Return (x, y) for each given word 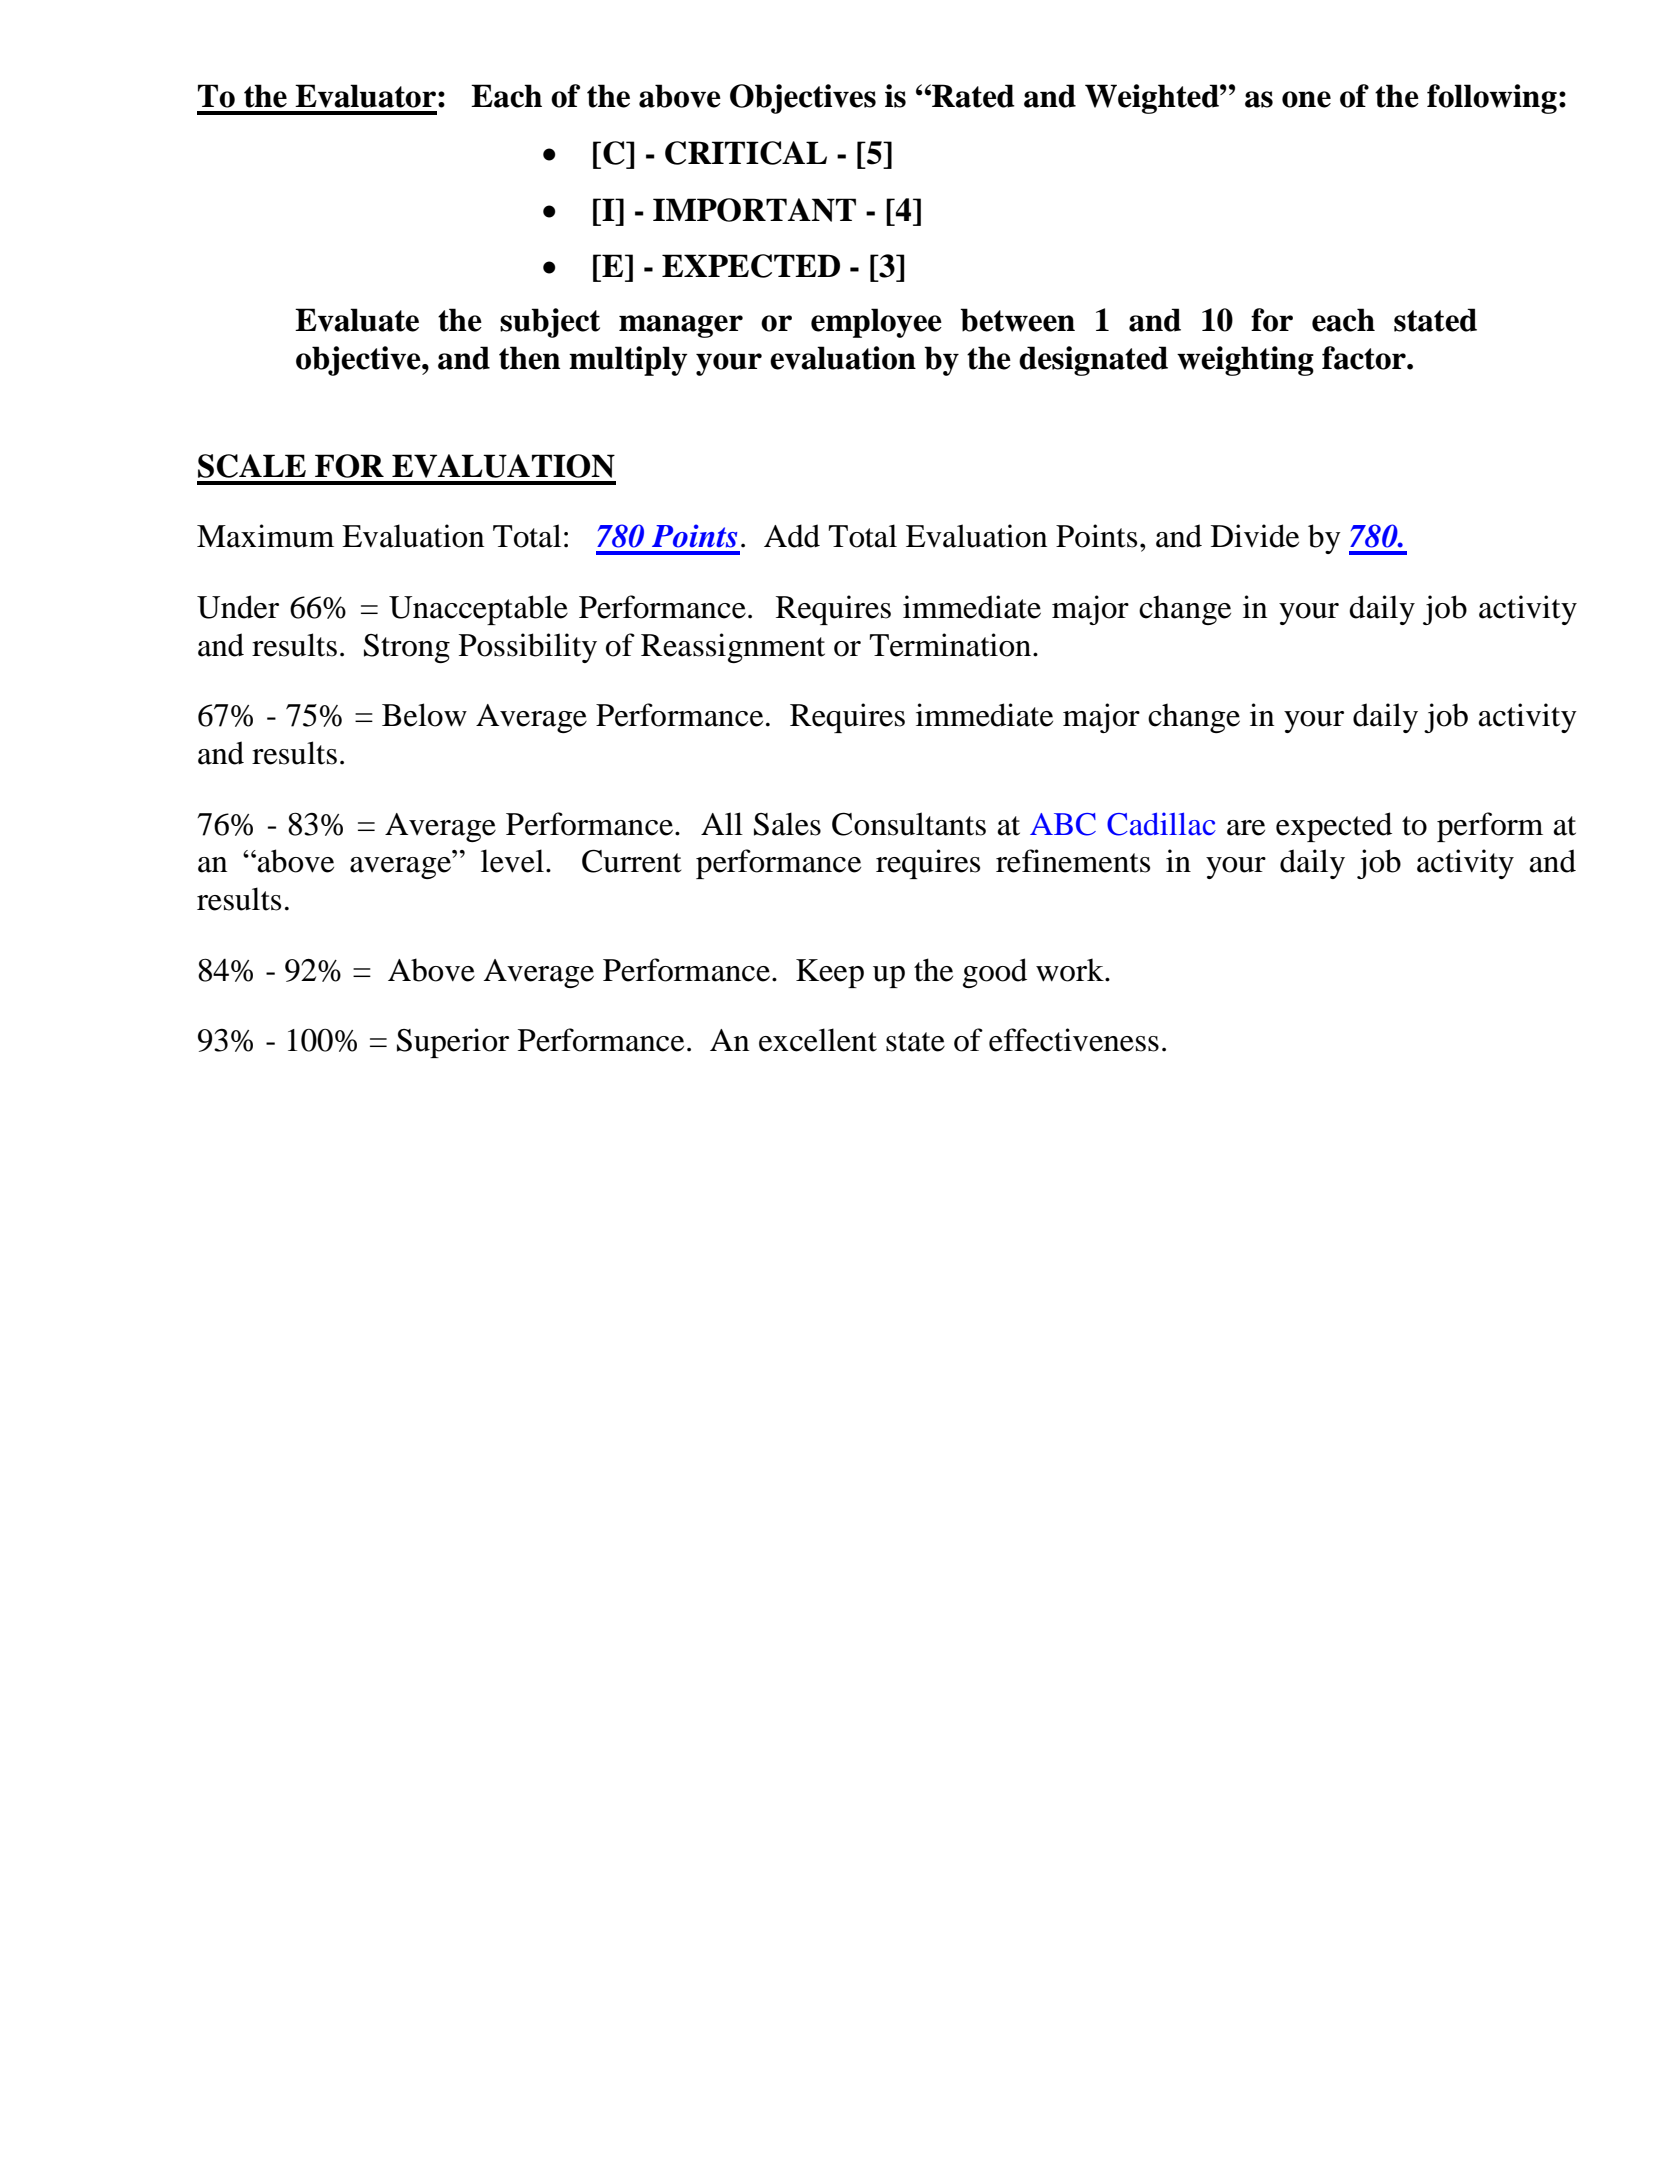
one (1306, 99)
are (1246, 828)
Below (424, 715)
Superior (453, 1043)
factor (1365, 358)
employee (876, 323)
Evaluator (365, 96)
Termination (952, 645)
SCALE (252, 466)
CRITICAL (746, 153)
